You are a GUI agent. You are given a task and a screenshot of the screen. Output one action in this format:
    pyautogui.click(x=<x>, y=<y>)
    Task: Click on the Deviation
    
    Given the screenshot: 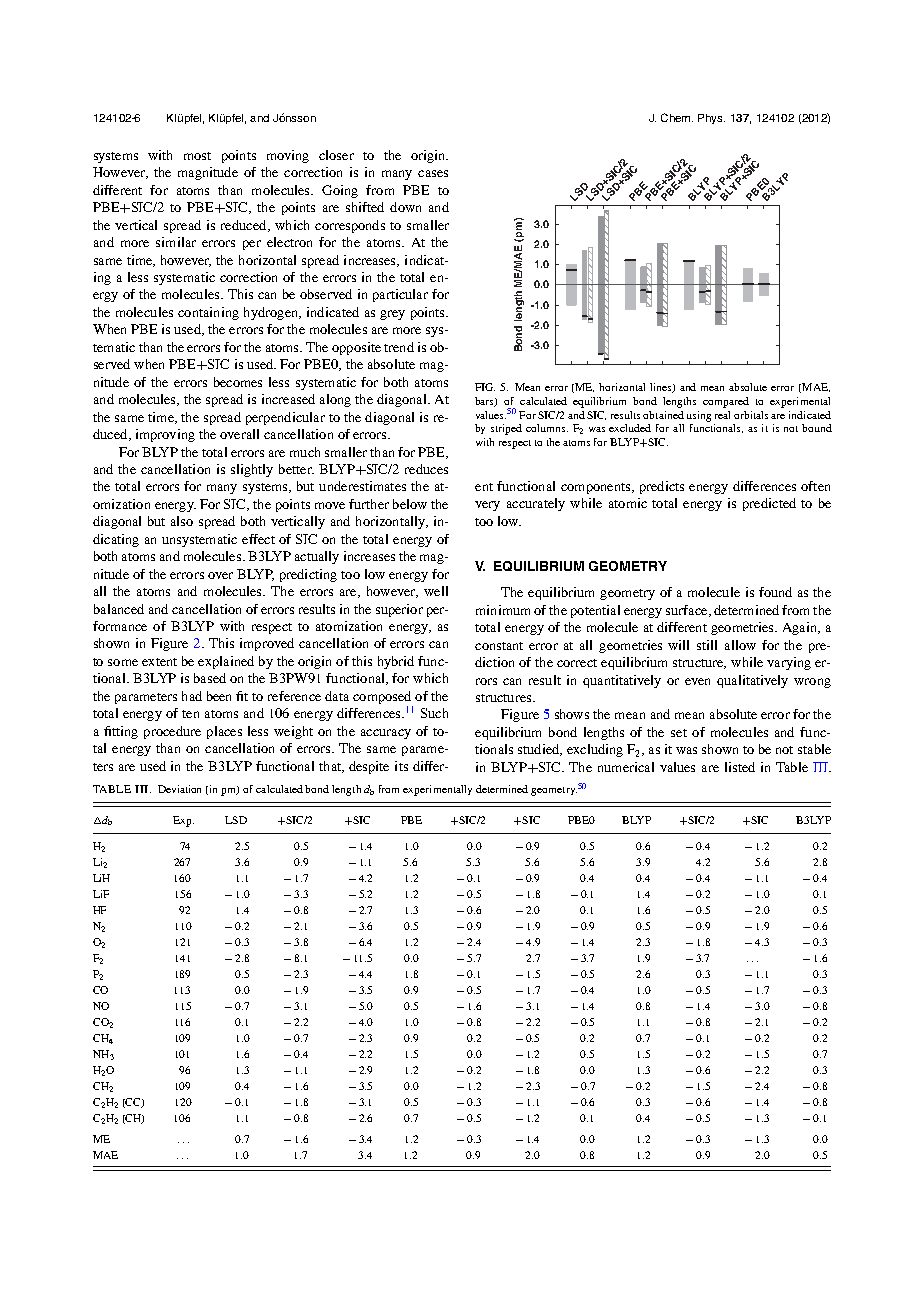 What is the action you would take?
    pyautogui.click(x=179, y=789)
